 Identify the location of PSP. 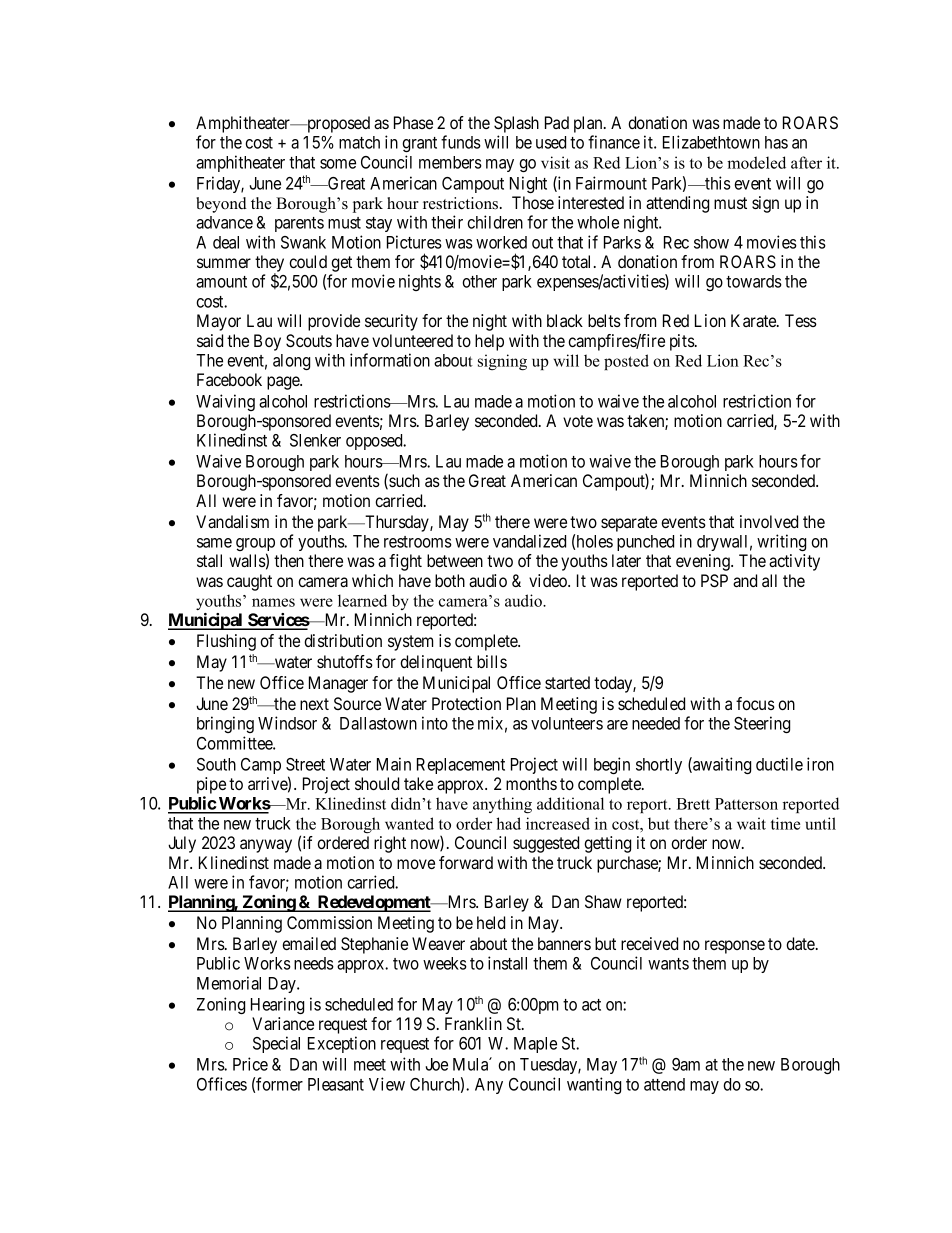
(714, 581).
